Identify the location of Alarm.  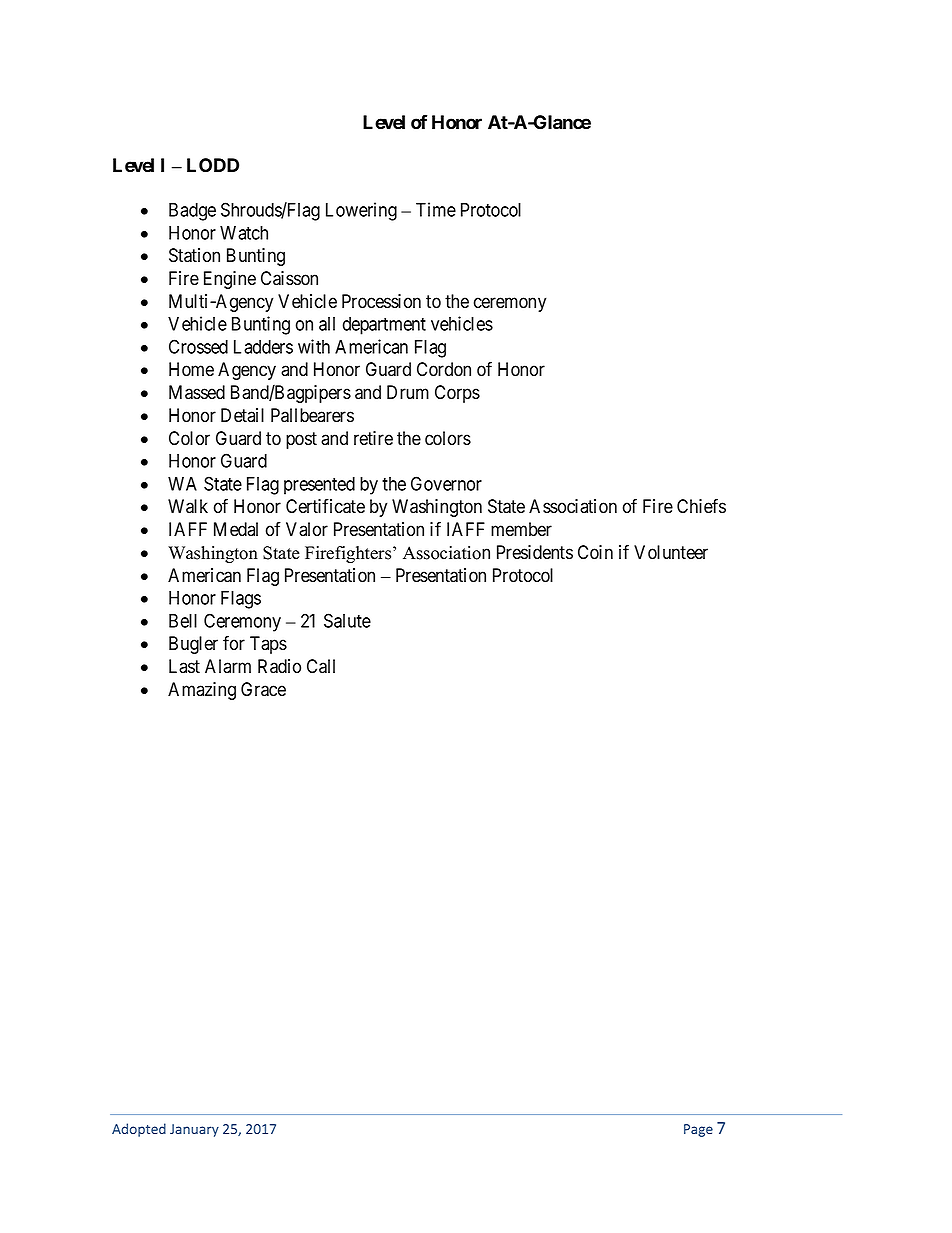
(228, 666).
